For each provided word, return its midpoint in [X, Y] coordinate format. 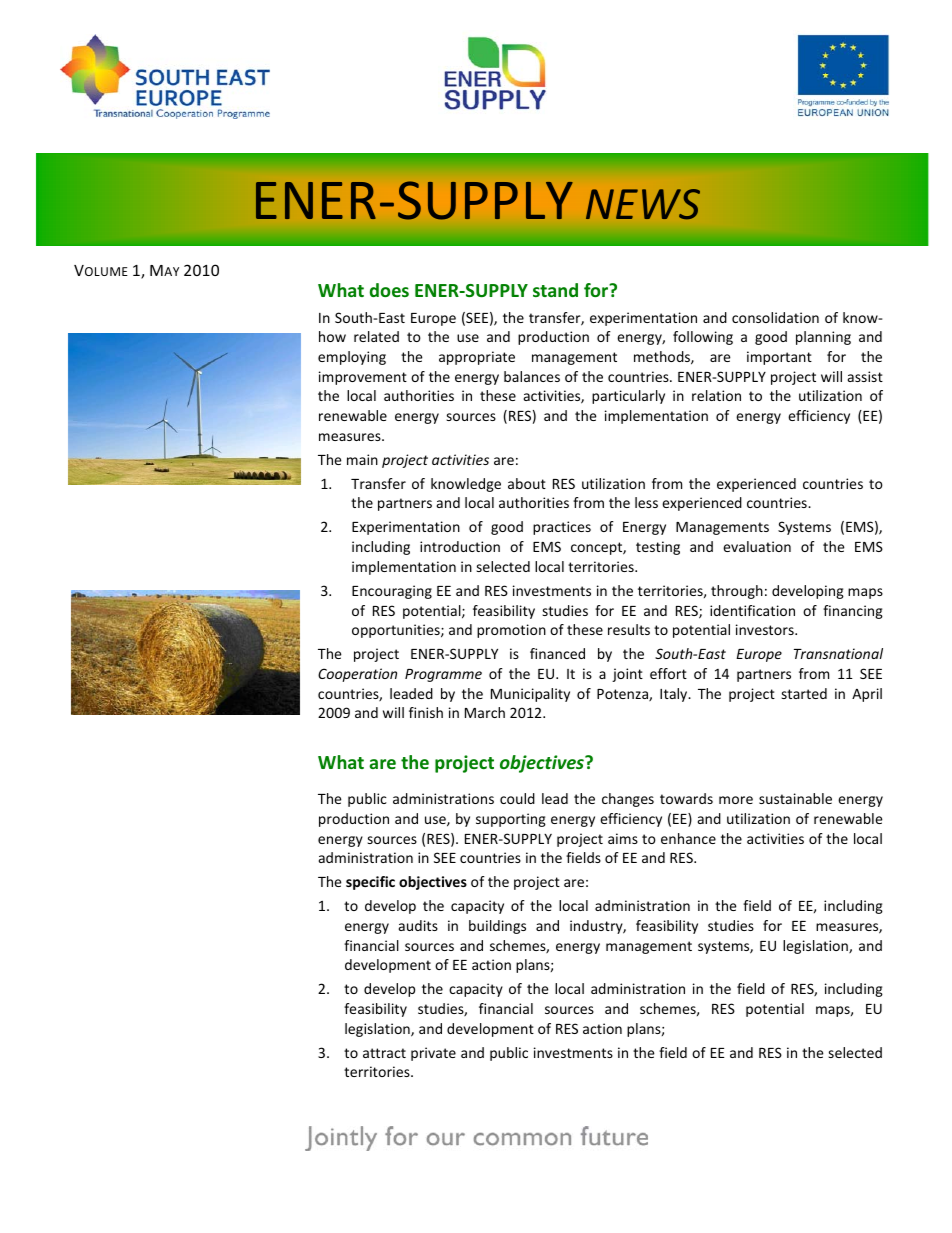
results [629, 629]
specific [370, 883]
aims [623, 838]
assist [865, 376]
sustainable [795, 798]
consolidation [775, 317]
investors [766, 629]
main [362, 459]
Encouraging [392, 592]
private [433, 1054]
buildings [497, 927]
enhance [688, 838]
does [389, 290]
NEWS [643, 204]
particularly [628, 397]
